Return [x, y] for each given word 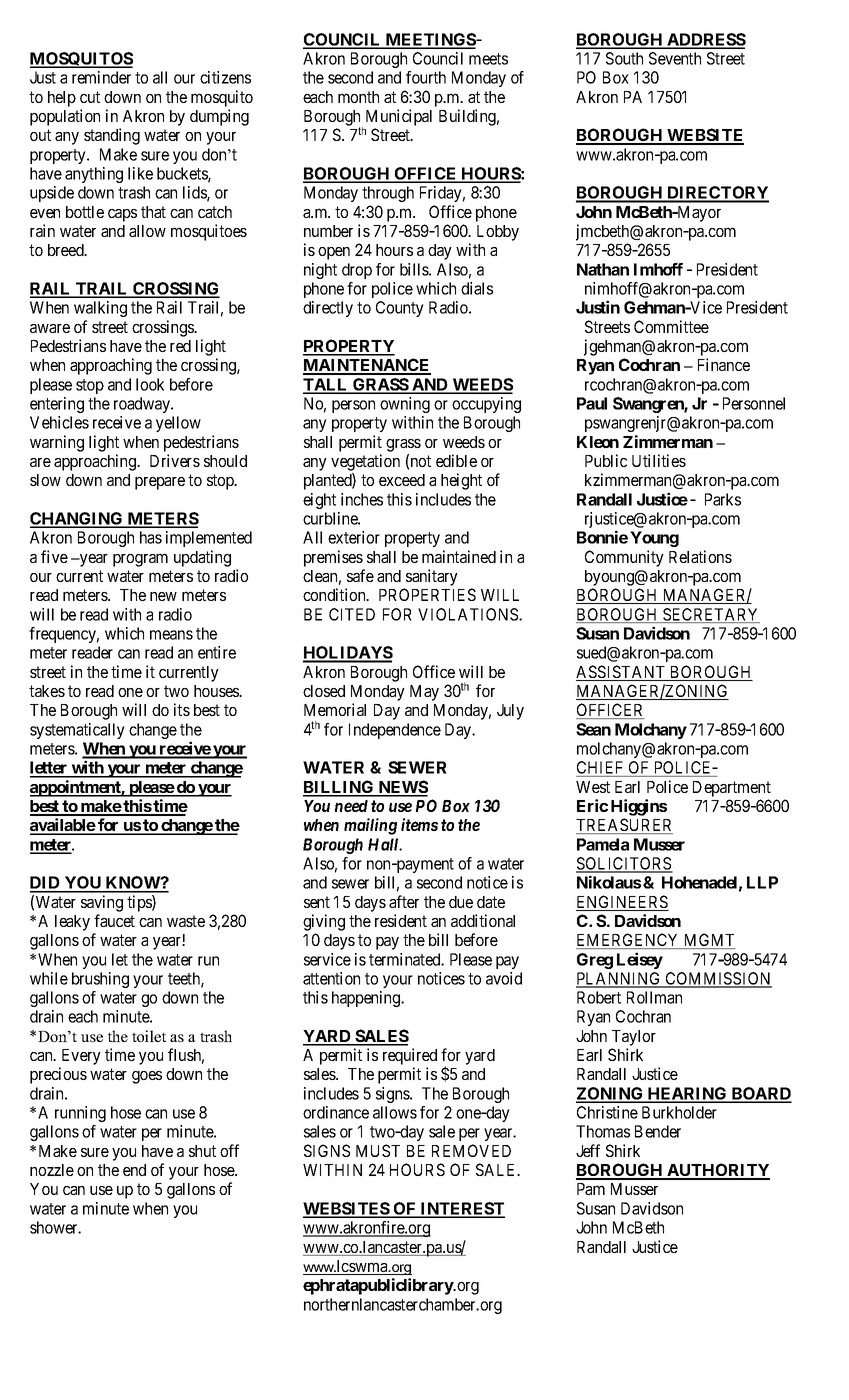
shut [202, 1151]
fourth [426, 77]
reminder [101, 77]
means [171, 635]
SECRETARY [710, 615]
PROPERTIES [427, 594]
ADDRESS [705, 40]
